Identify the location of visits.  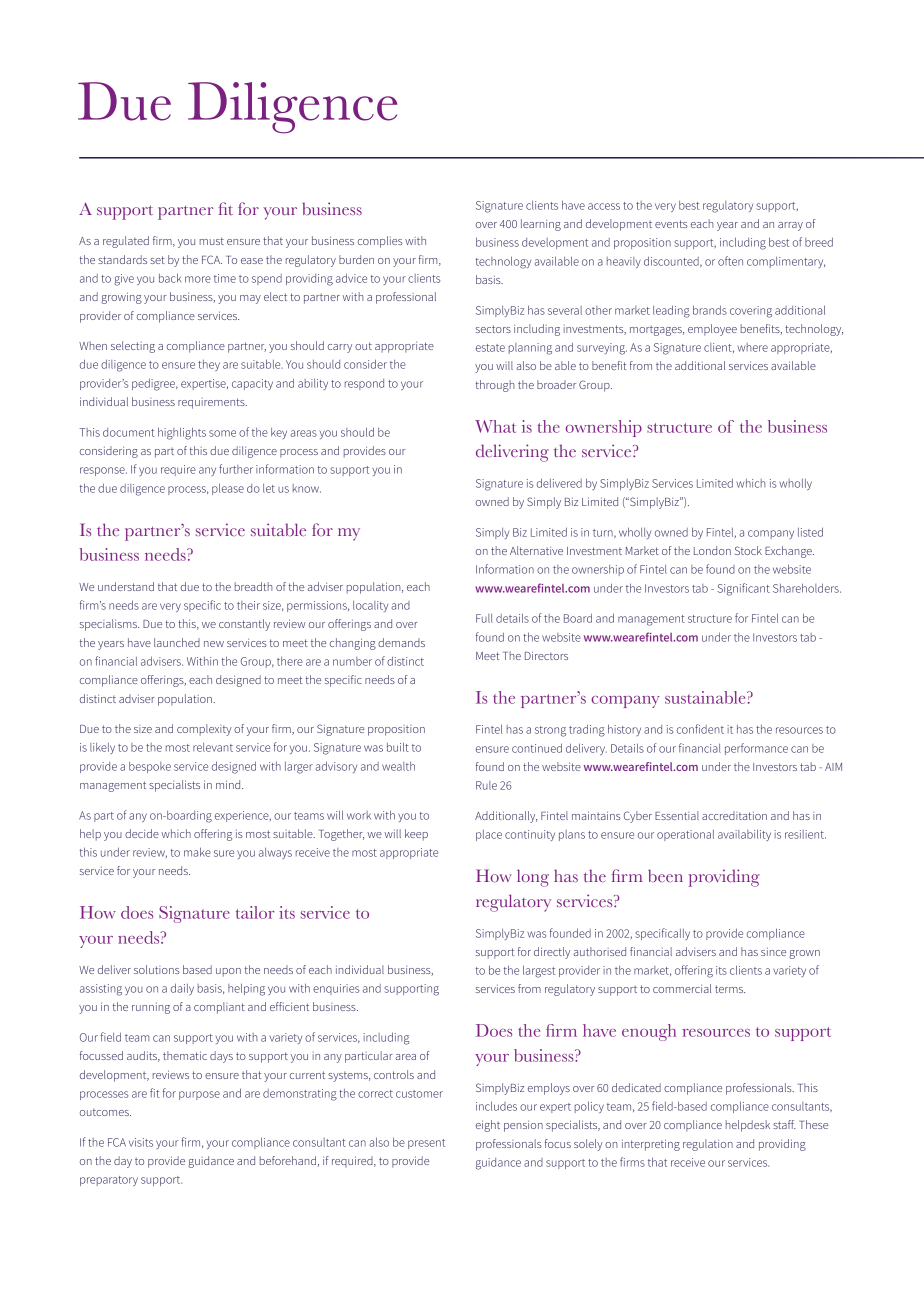
(141, 1142).
